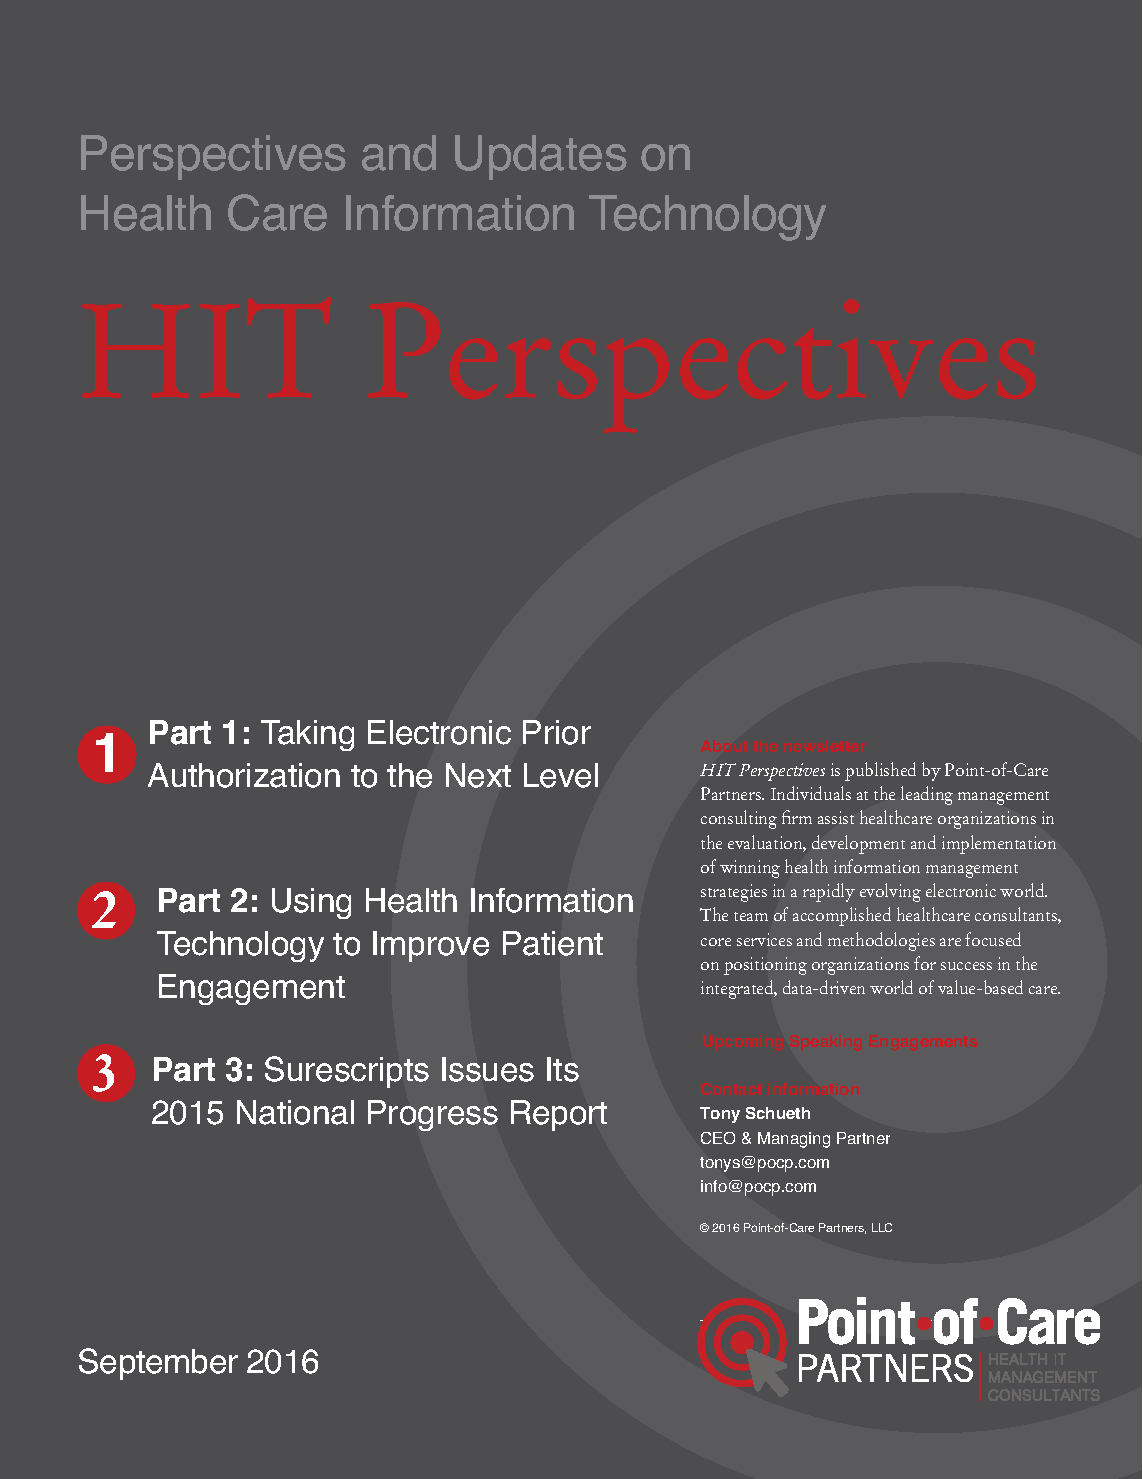 This image has width=1143, height=1479. I want to click on consulting, so click(739, 819).
